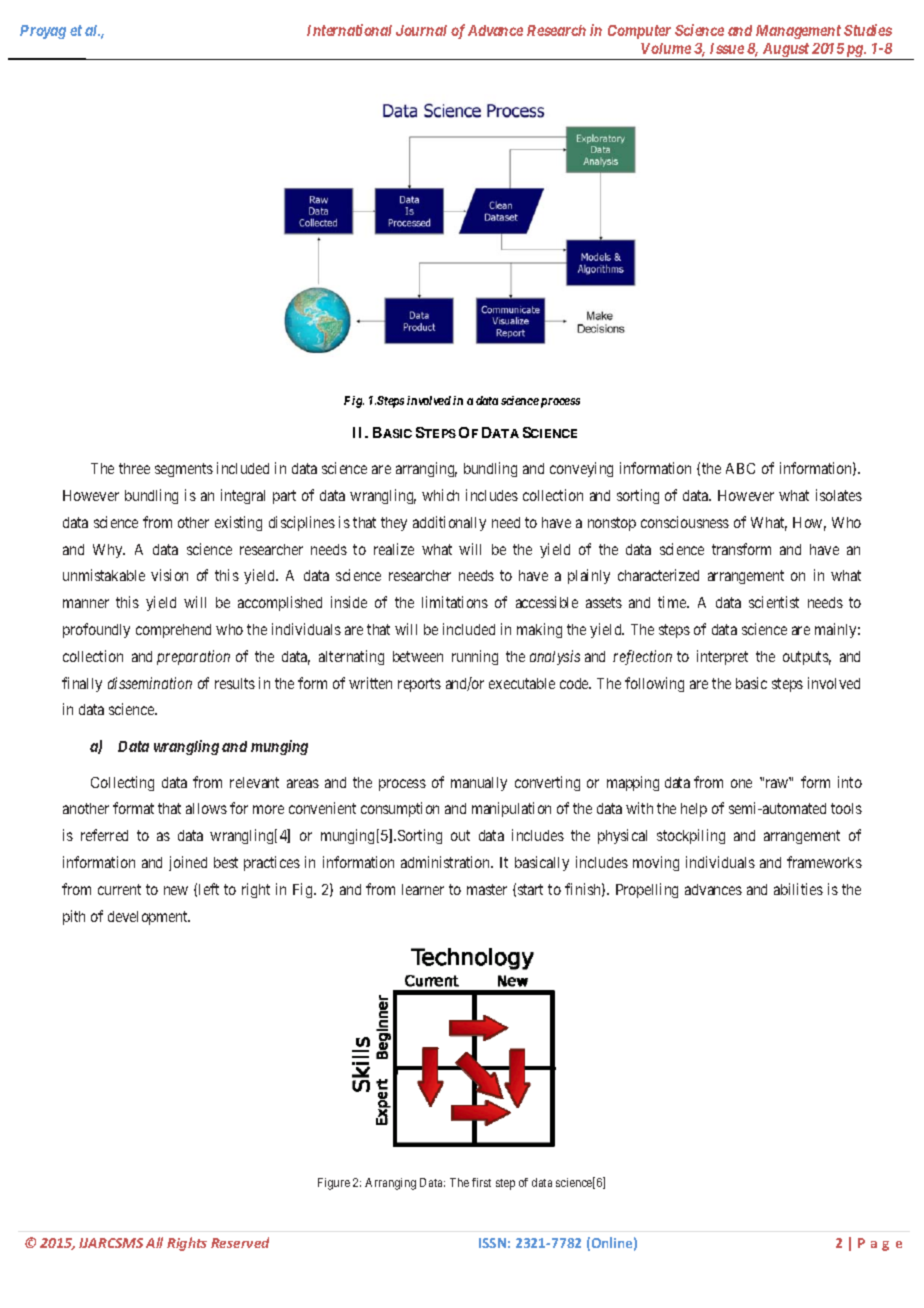 This image has width=924, height=1308. I want to click on Journal, so click(421, 30).
